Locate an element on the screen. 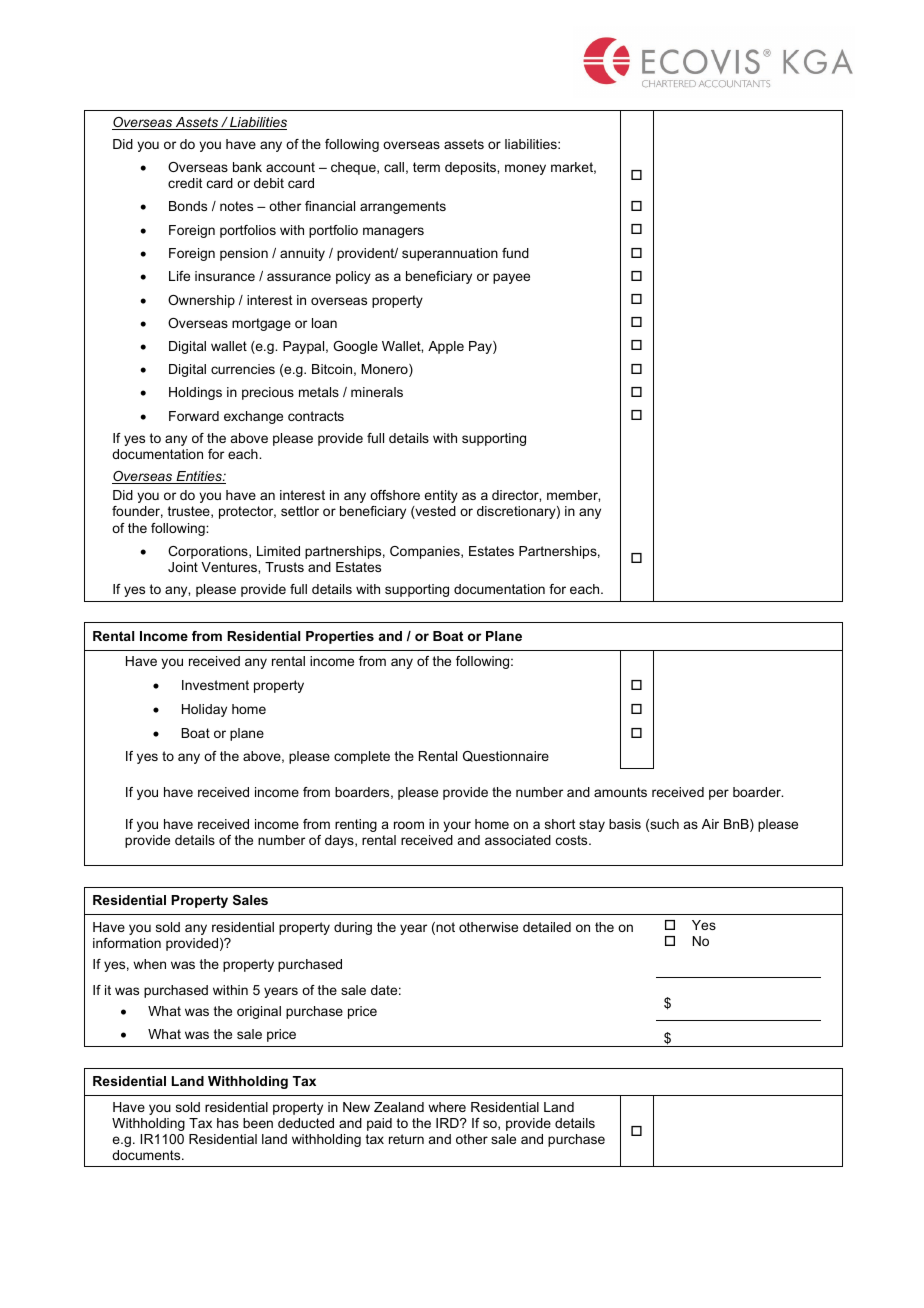  Investment is located at coordinates (215, 685).
